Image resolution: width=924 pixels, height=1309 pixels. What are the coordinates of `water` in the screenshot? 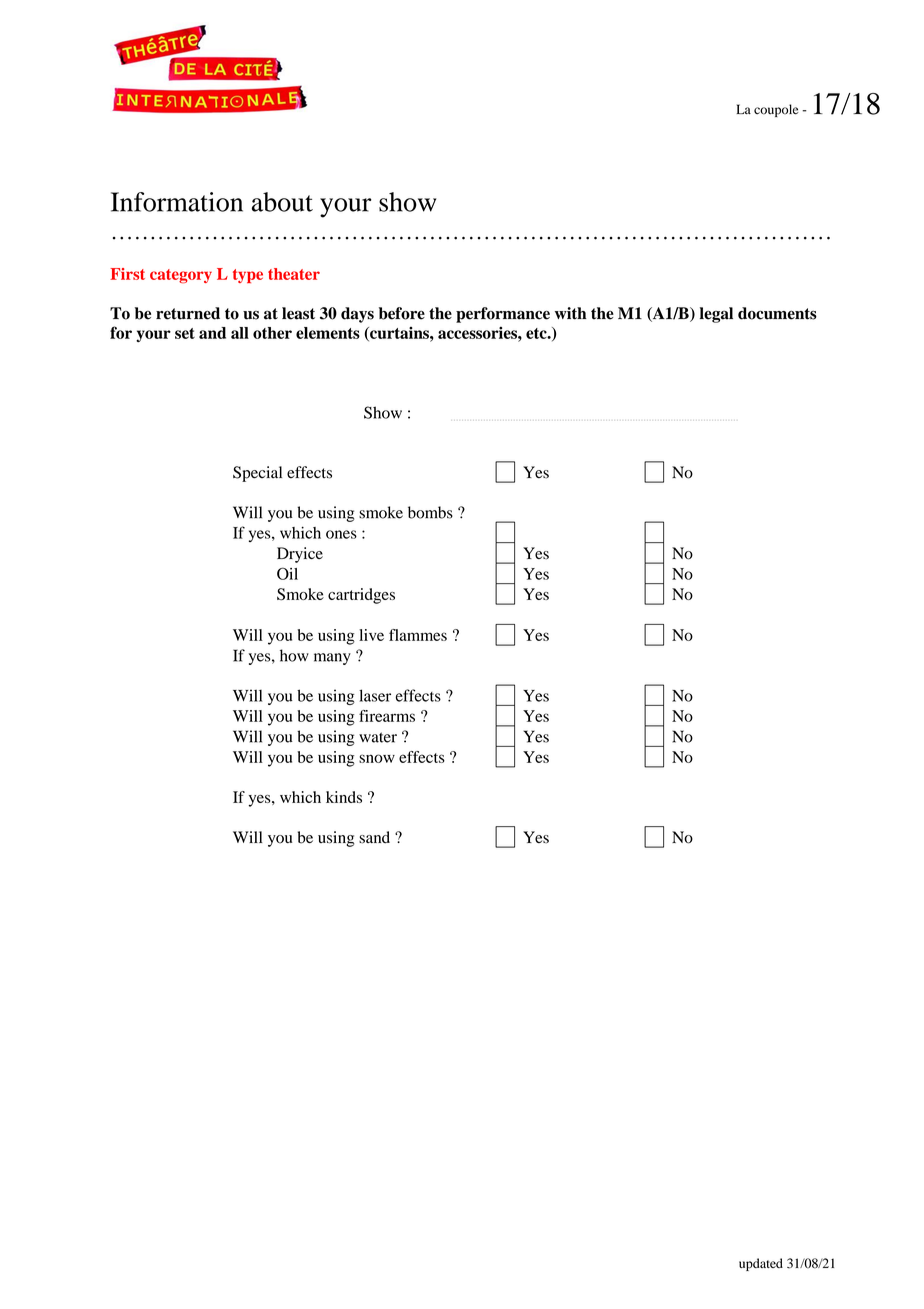 It's located at (378, 737).
